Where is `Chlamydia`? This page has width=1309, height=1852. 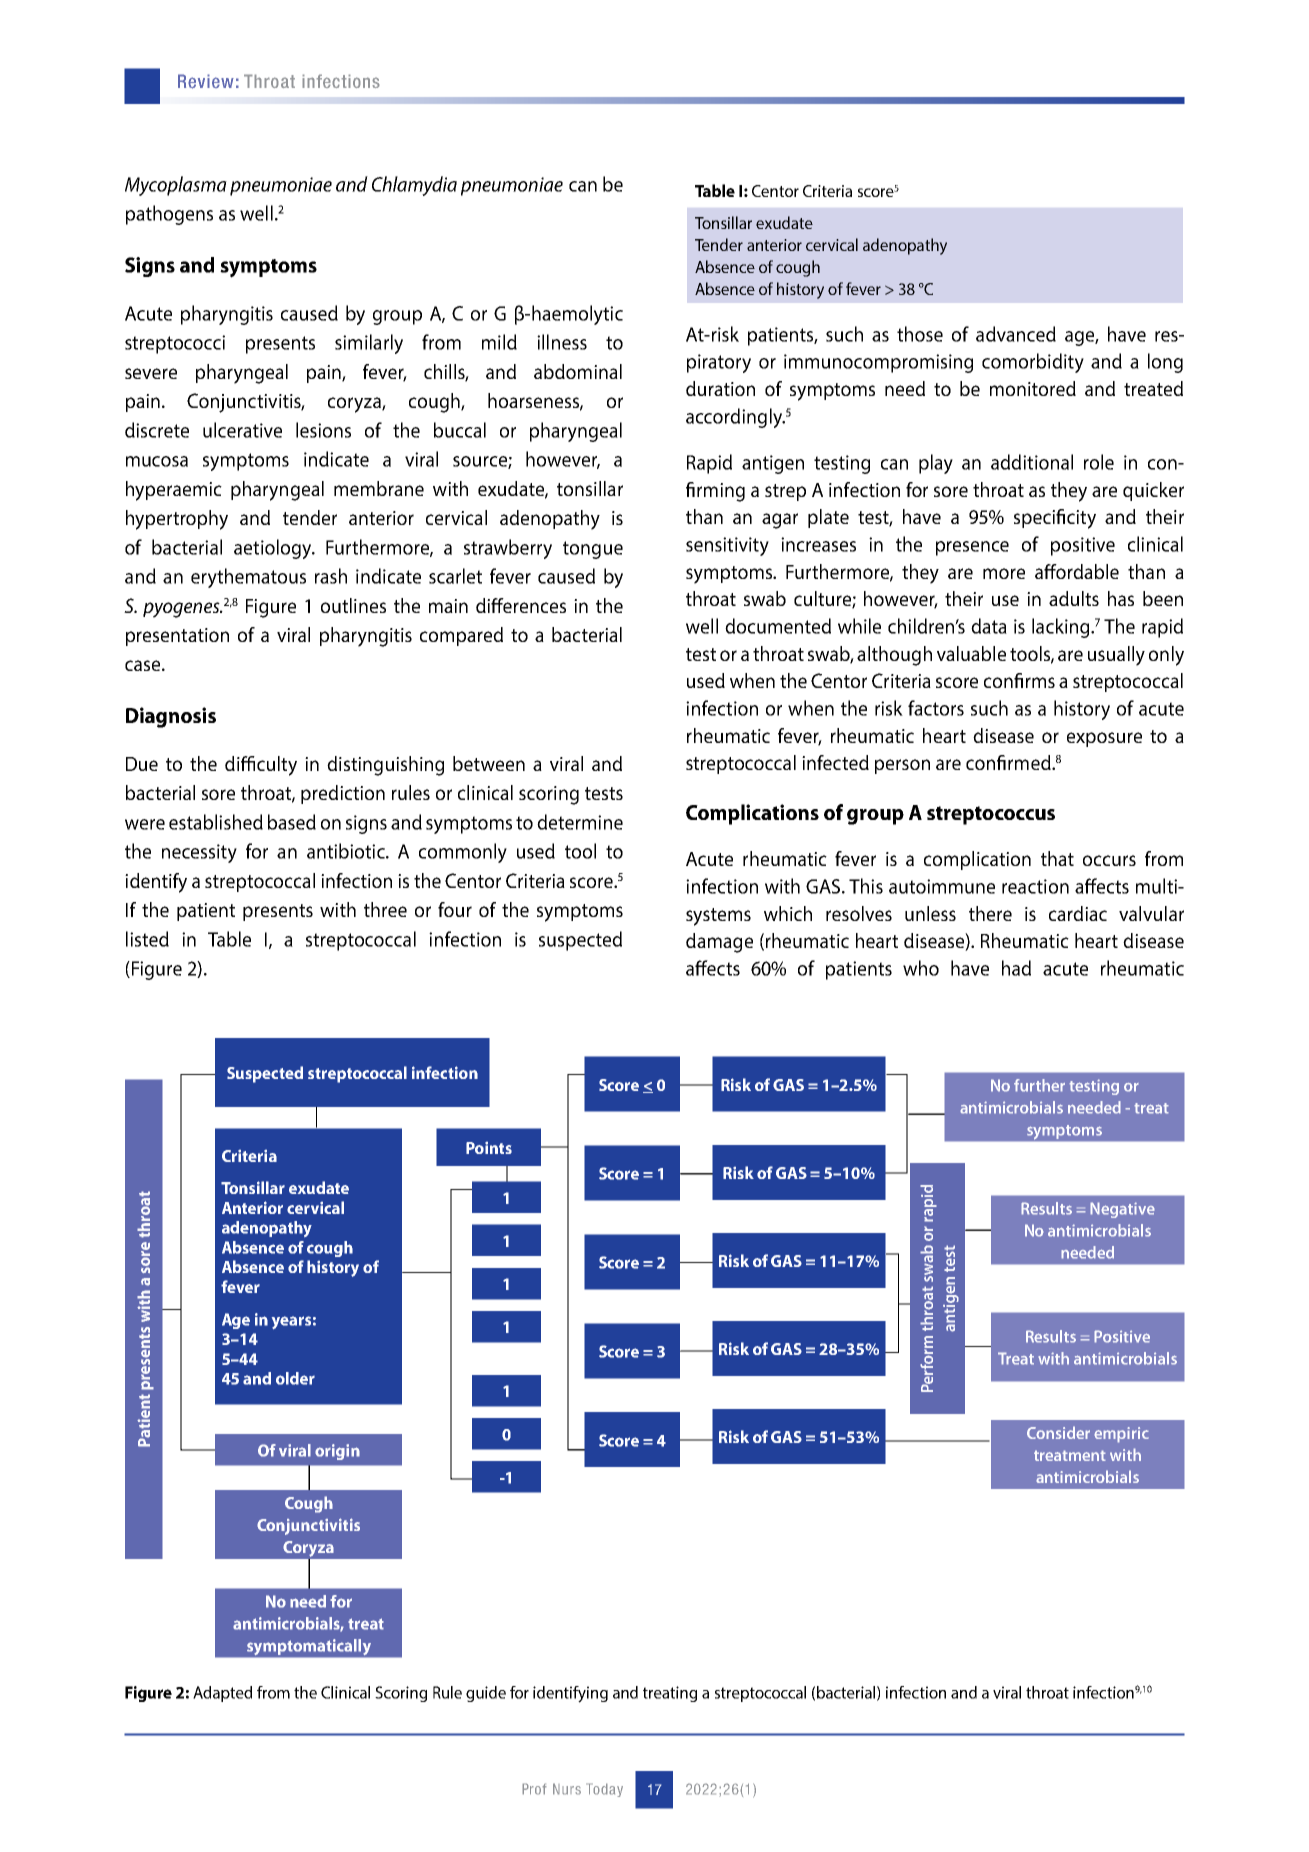 Chlamydia is located at coordinates (414, 186).
